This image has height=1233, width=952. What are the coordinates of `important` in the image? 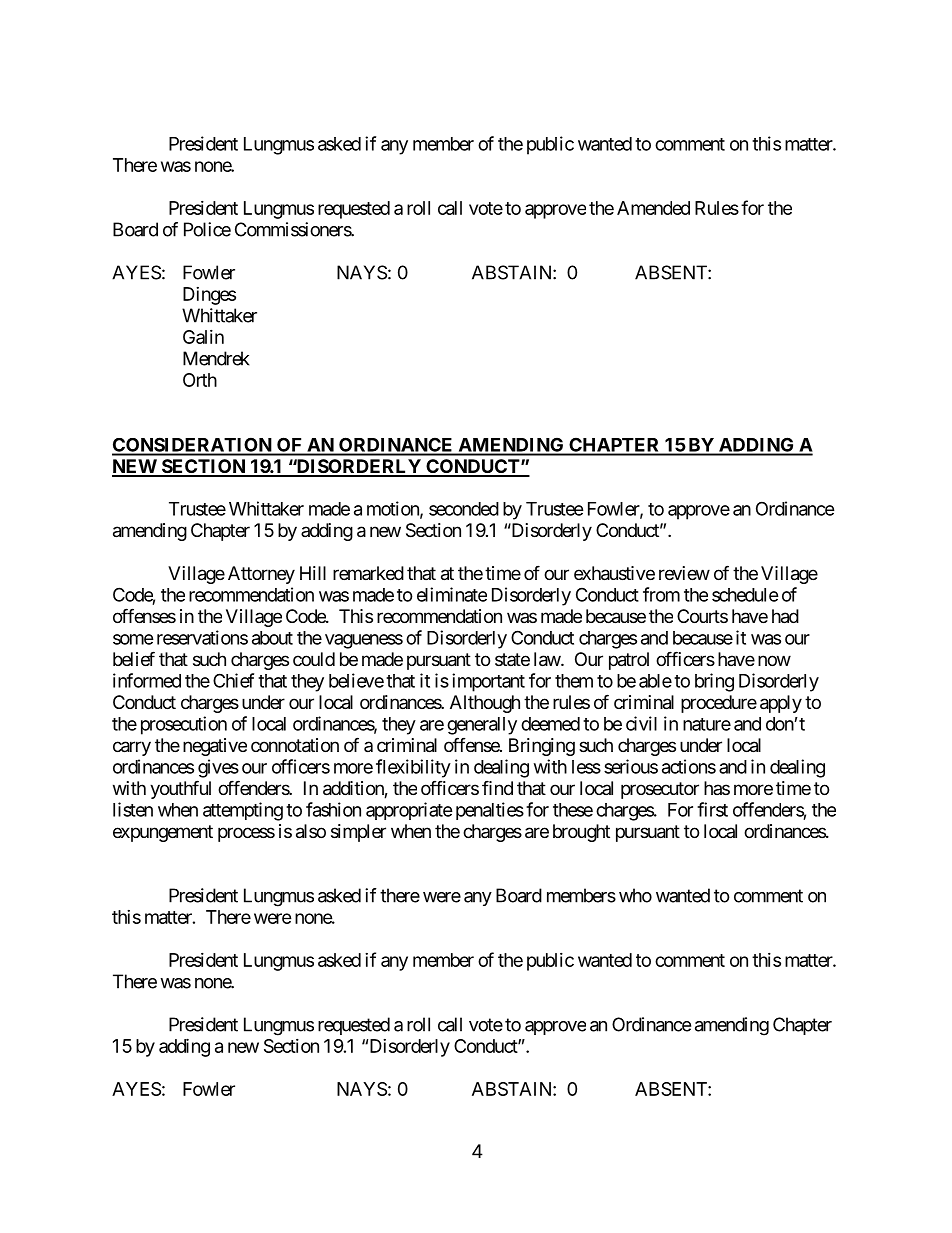 It's located at (488, 682).
